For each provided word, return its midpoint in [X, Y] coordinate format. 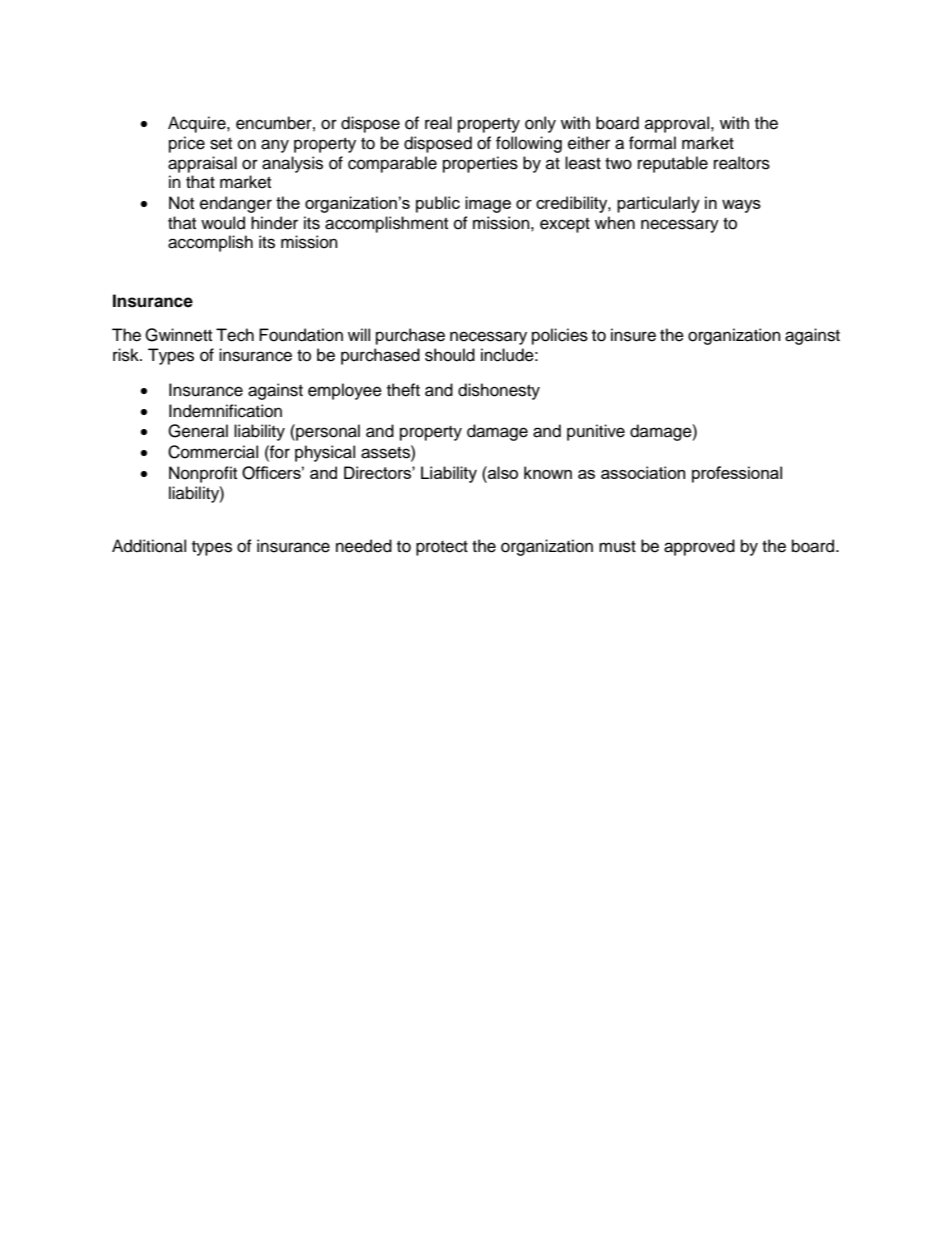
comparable [392, 164]
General [198, 431]
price [187, 144]
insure [633, 335]
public [438, 204]
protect [442, 548]
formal [652, 143]
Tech [235, 335]
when [615, 223]
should [450, 355]
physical [325, 453]
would [223, 223]
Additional [149, 546]
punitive [596, 432]
